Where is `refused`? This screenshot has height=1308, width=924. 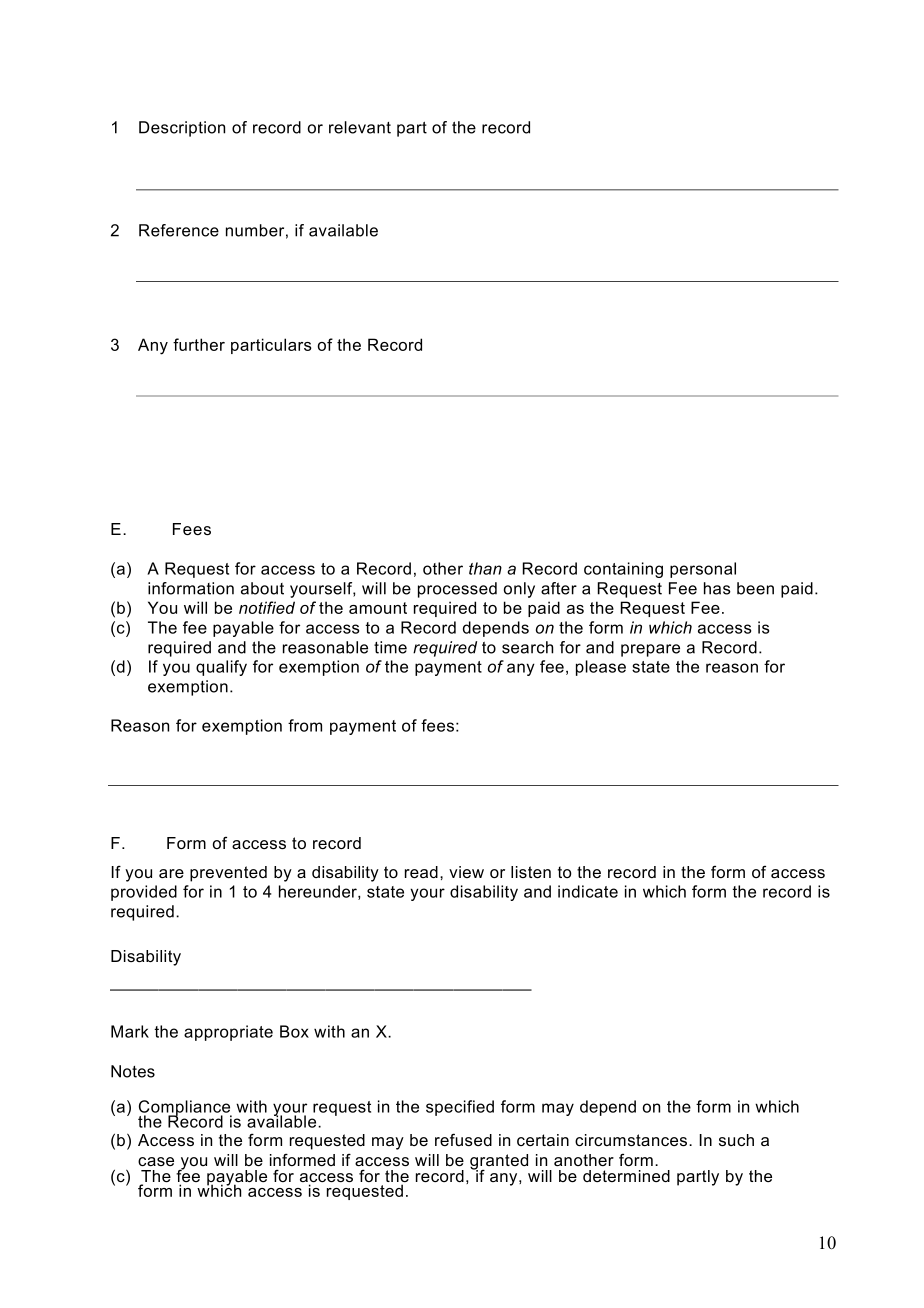 refused is located at coordinates (463, 1139).
